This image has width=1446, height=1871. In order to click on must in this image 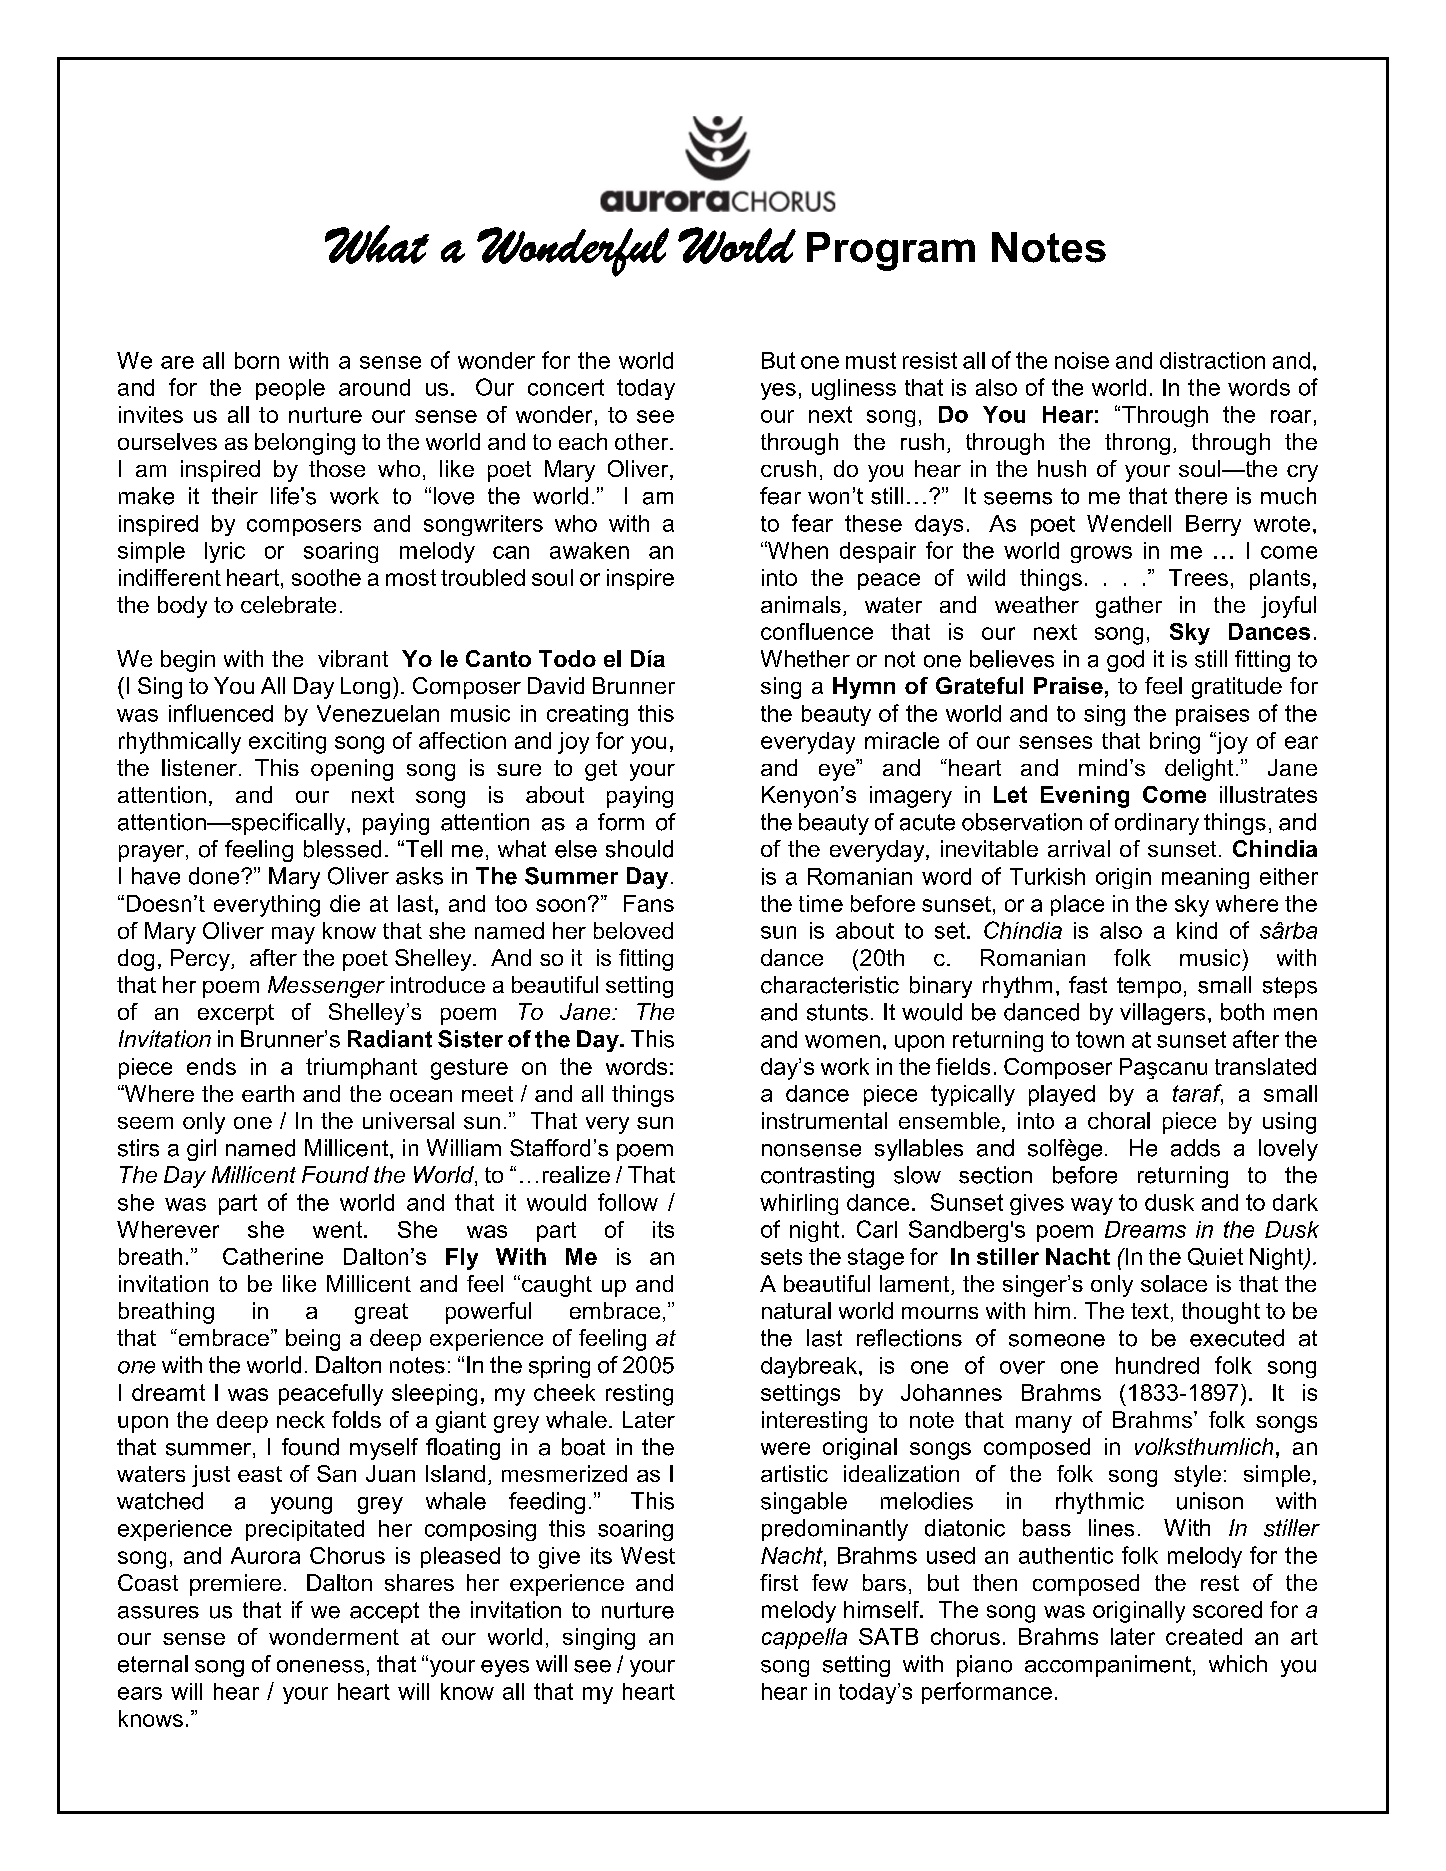, I will do `click(871, 360)`.
